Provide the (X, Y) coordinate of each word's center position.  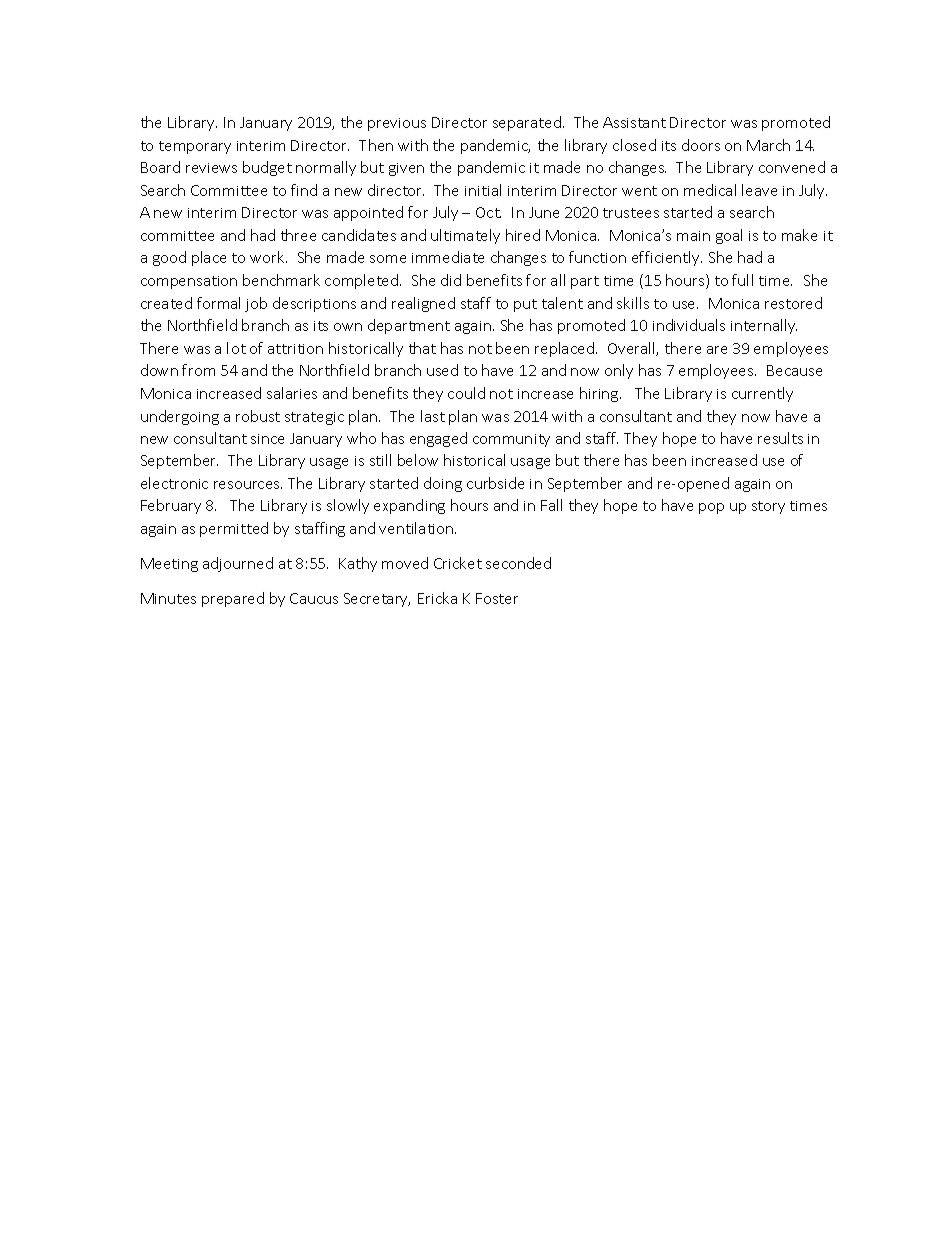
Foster (497, 598)
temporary (195, 147)
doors (701, 145)
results (780, 438)
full (742, 280)
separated (527, 123)
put (525, 305)
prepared (233, 599)
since (267, 439)
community (511, 440)
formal (218, 303)
